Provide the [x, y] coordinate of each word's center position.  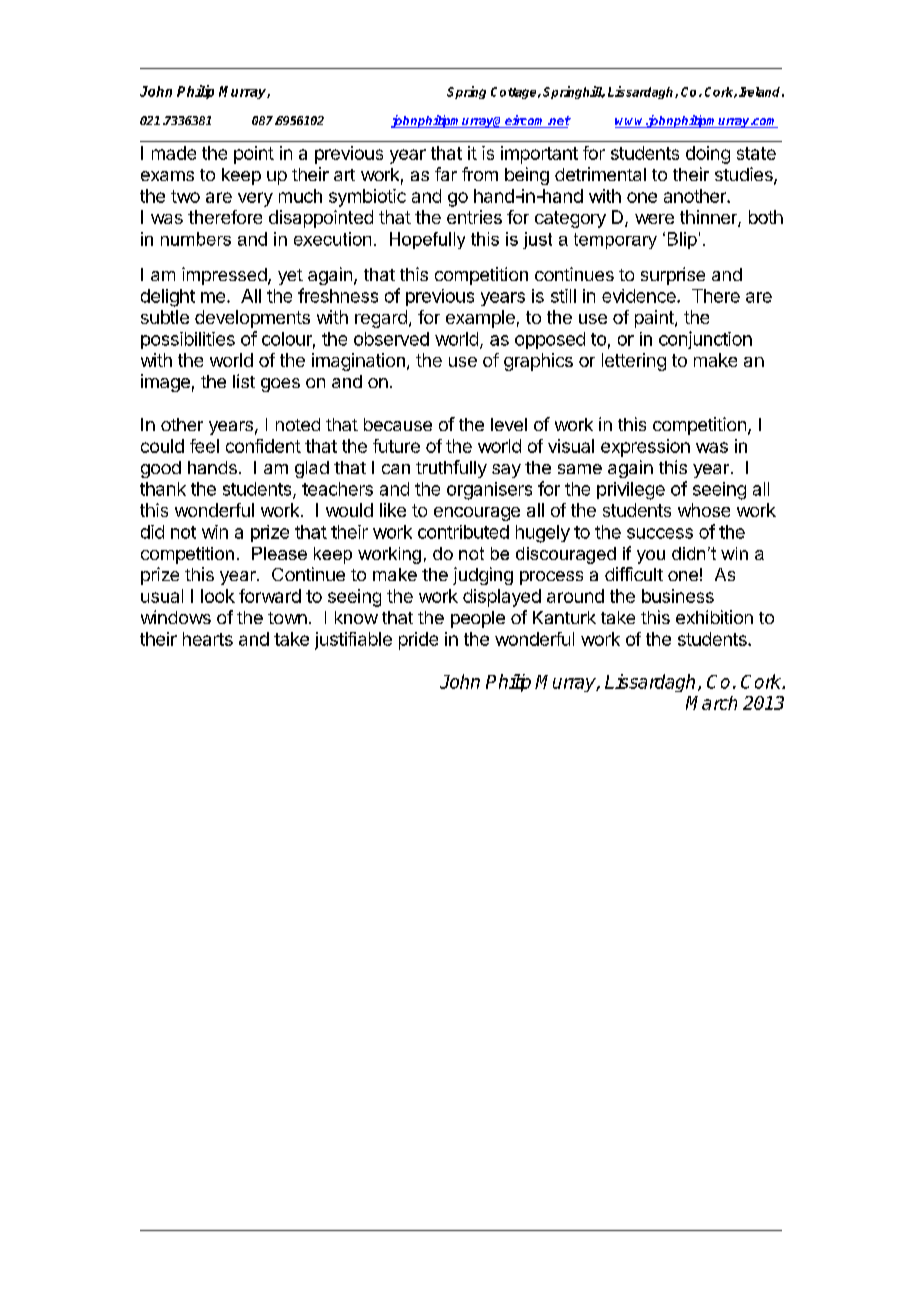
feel [204, 446]
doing [708, 155]
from [480, 174]
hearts [208, 639]
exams [167, 176]
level [509, 424]
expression [645, 448]
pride [418, 641]
